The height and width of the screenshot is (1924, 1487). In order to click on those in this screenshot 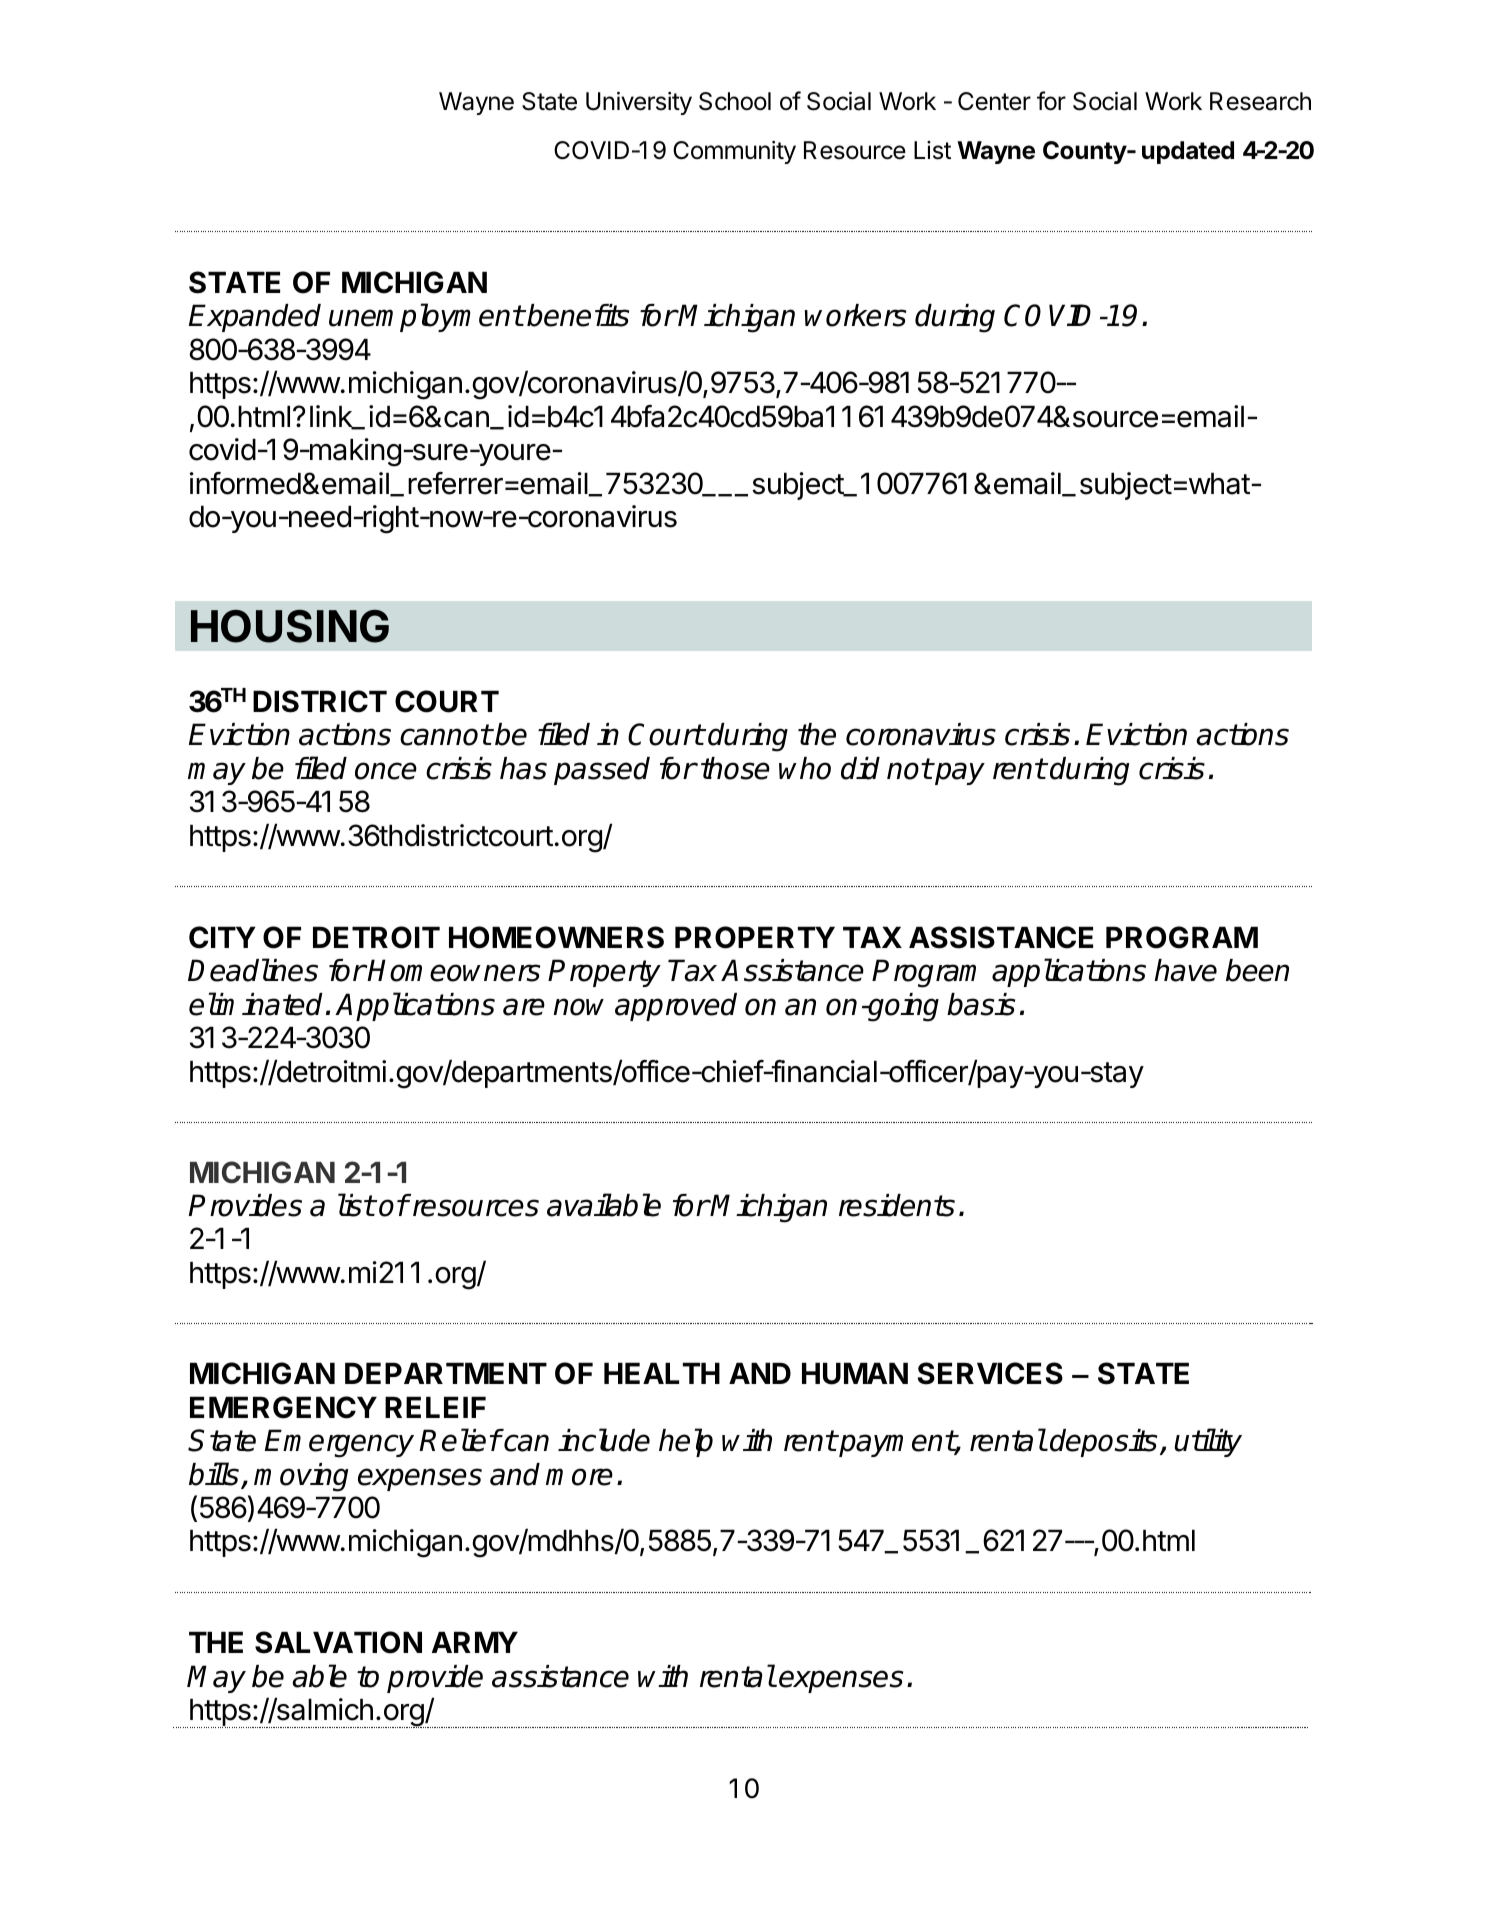, I will do `click(735, 768)`.
